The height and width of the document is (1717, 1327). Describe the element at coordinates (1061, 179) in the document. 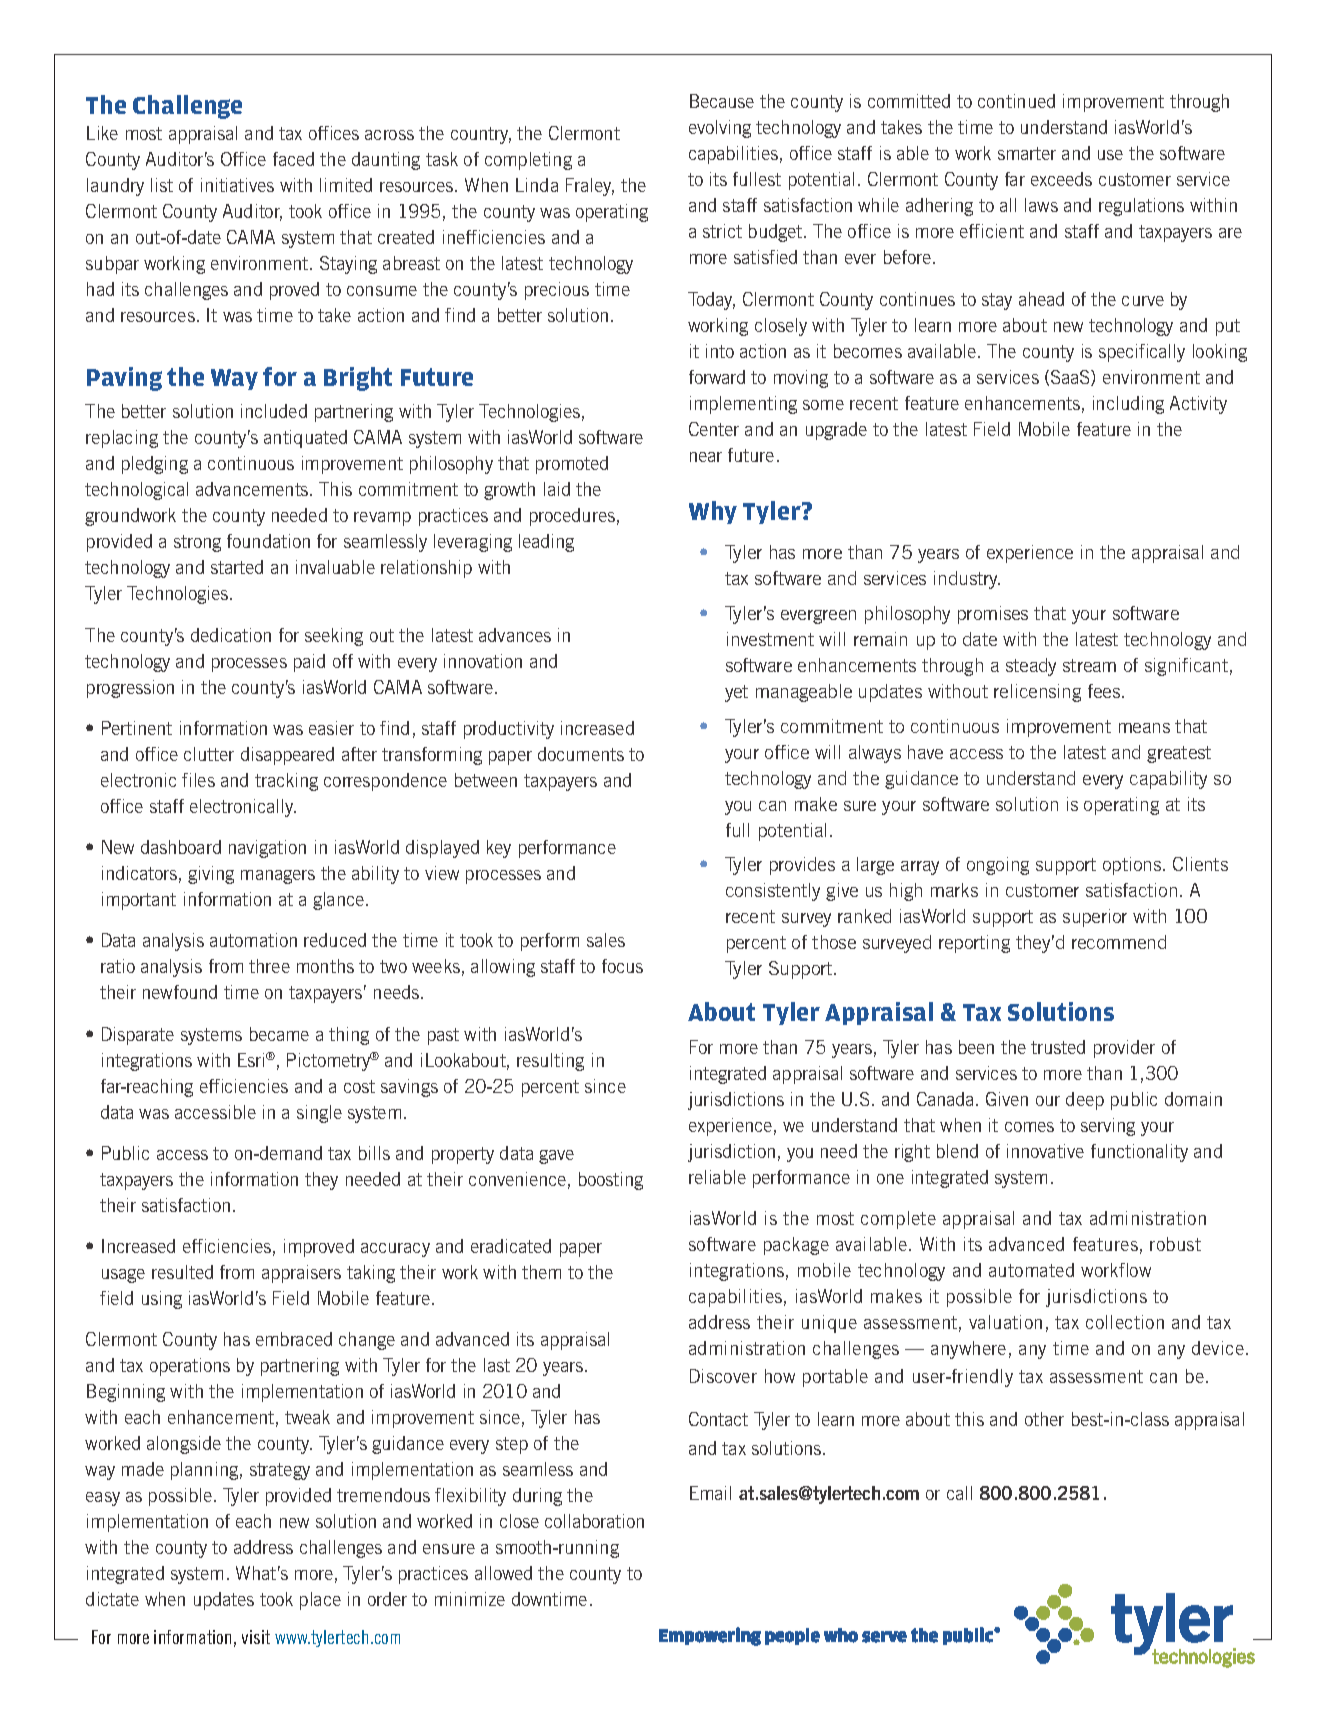

I see `exceeds` at that location.
